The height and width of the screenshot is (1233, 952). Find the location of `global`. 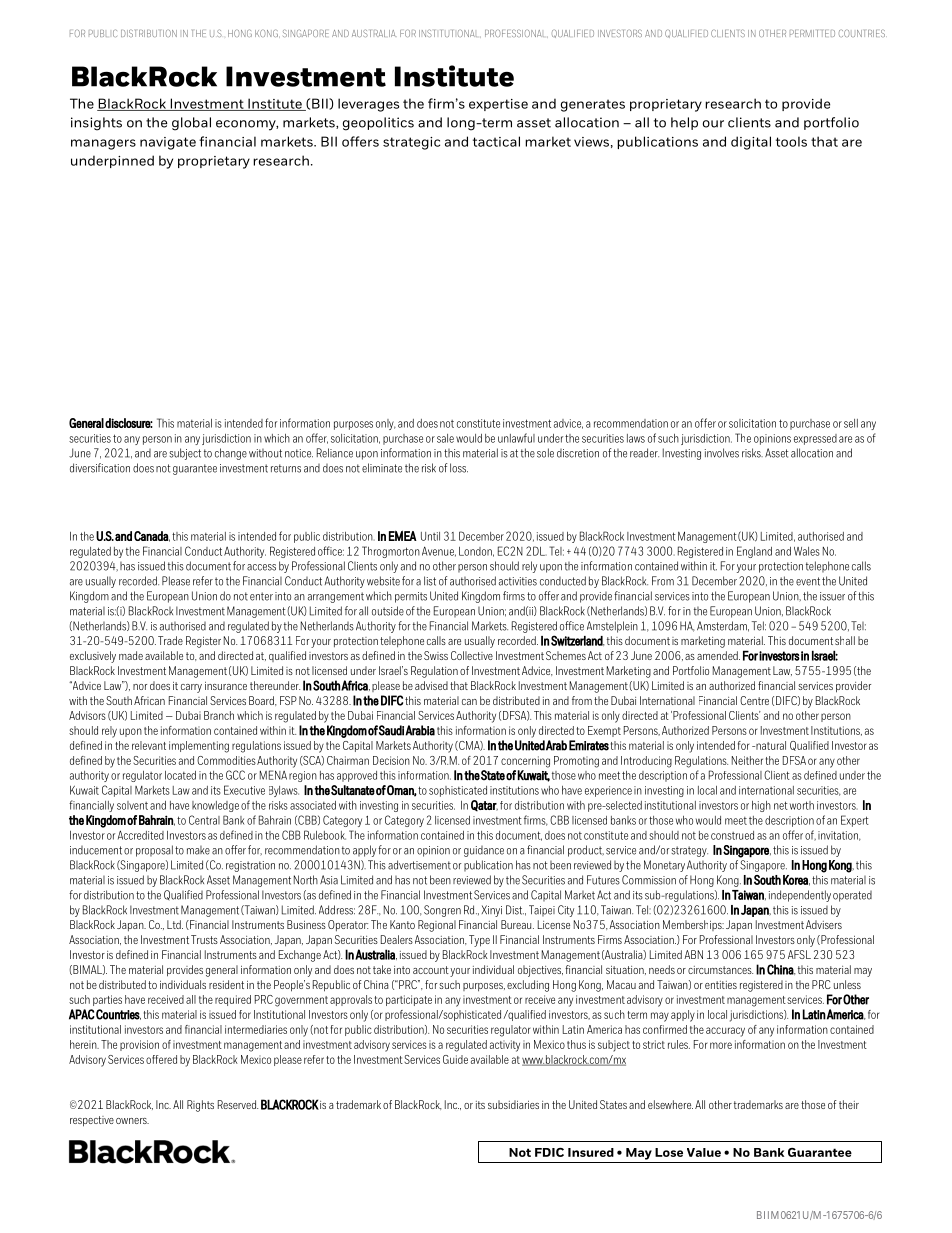

global is located at coordinates (191, 124).
